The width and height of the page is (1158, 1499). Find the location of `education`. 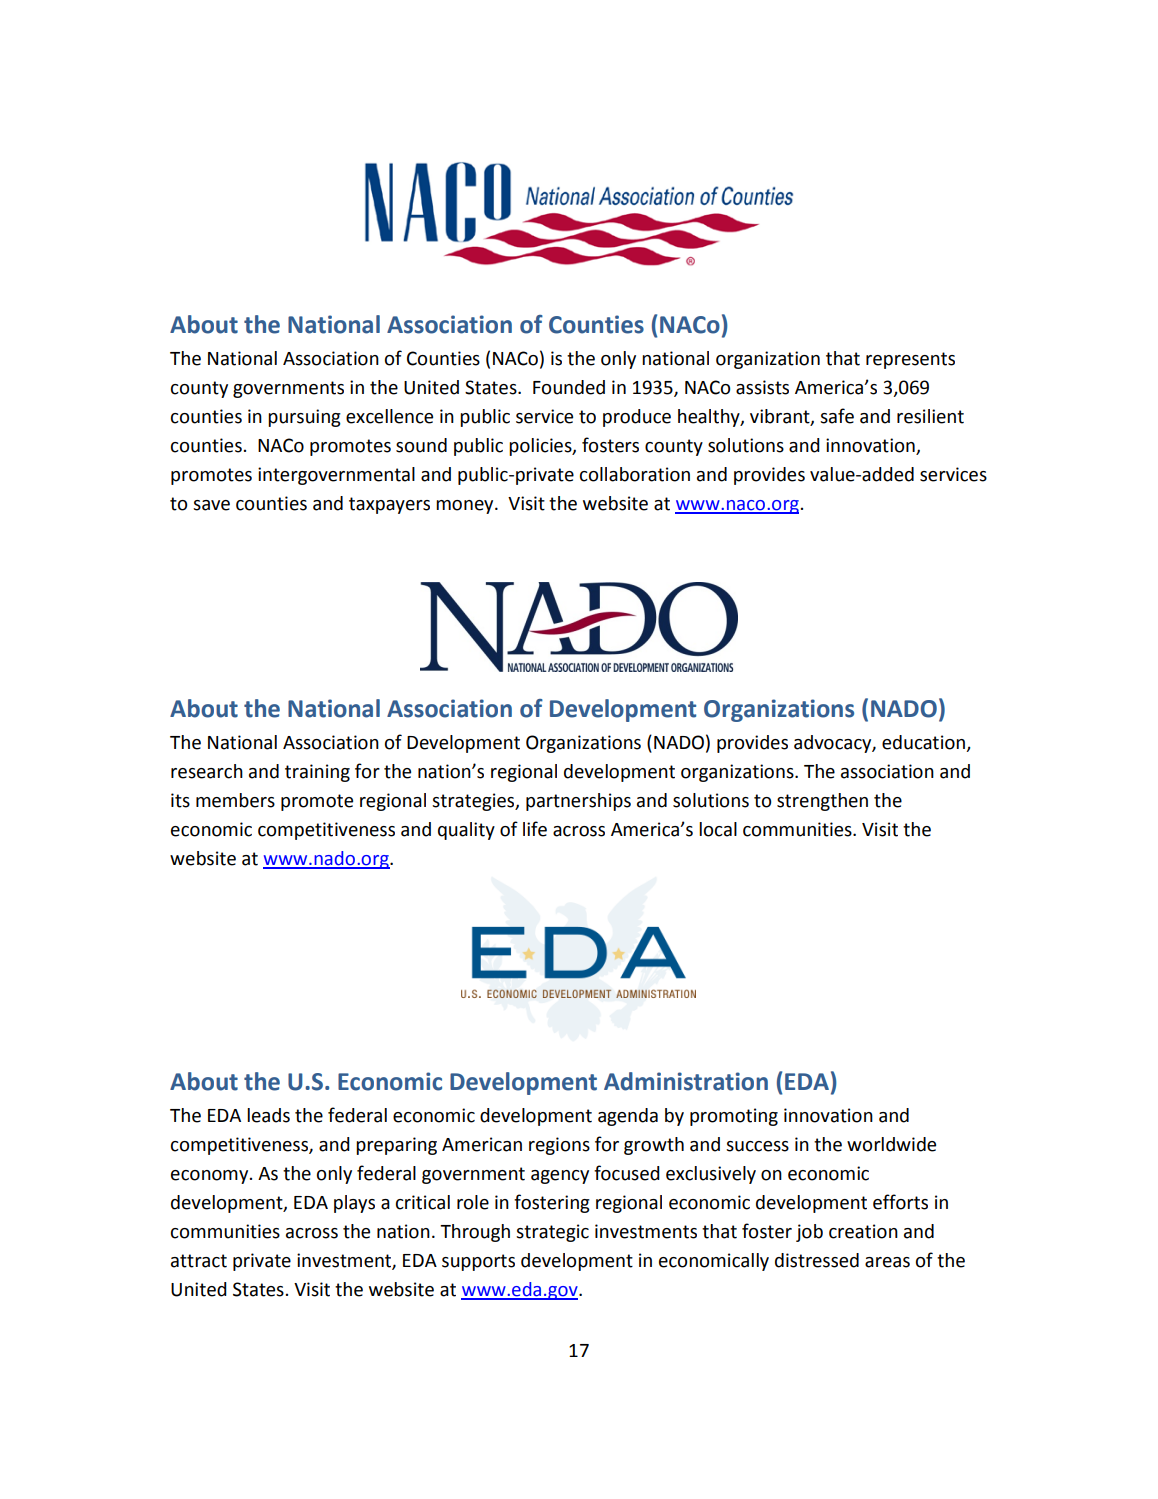

education is located at coordinates (925, 743).
